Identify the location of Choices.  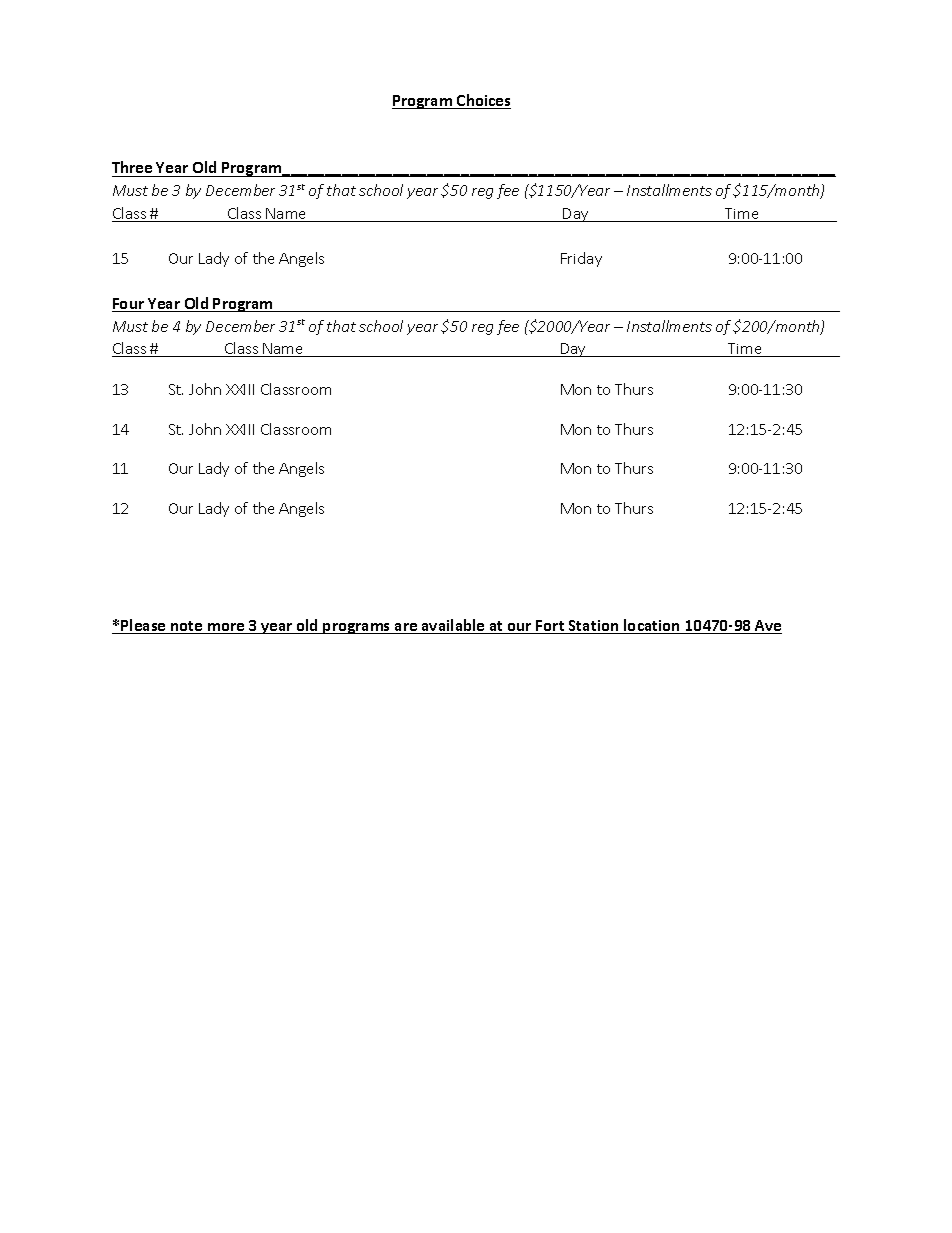
(483, 101).
